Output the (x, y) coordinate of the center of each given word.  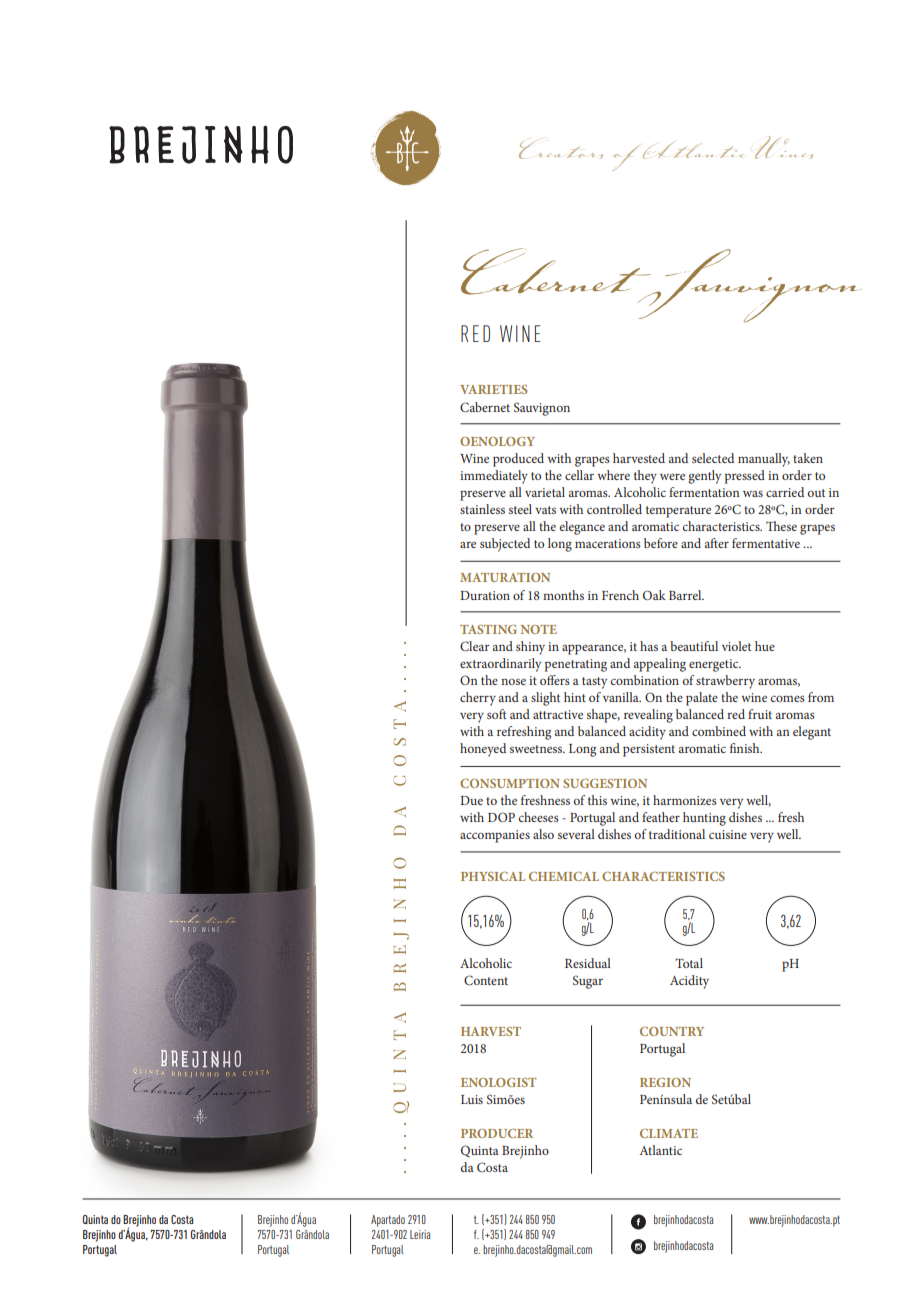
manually (764, 460)
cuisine (728, 834)
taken (808, 458)
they (645, 477)
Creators (561, 150)
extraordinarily (500, 665)
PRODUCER (497, 1133)
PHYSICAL (493, 876)
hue (765, 646)
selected (713, 458)
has (649, 646)
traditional (677, 834)
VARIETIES (493, 389)
